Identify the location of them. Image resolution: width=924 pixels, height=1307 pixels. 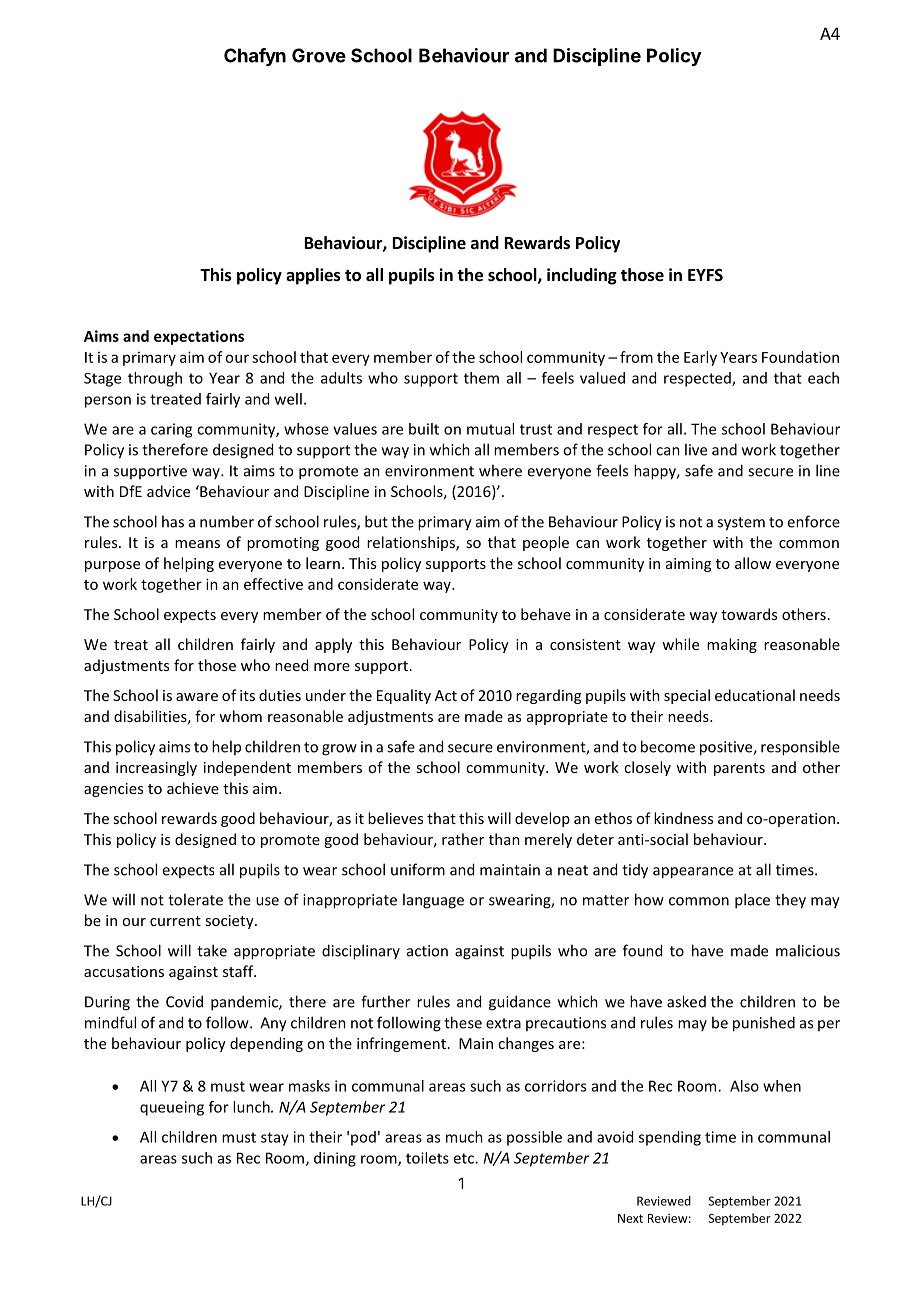
(481, 378).
